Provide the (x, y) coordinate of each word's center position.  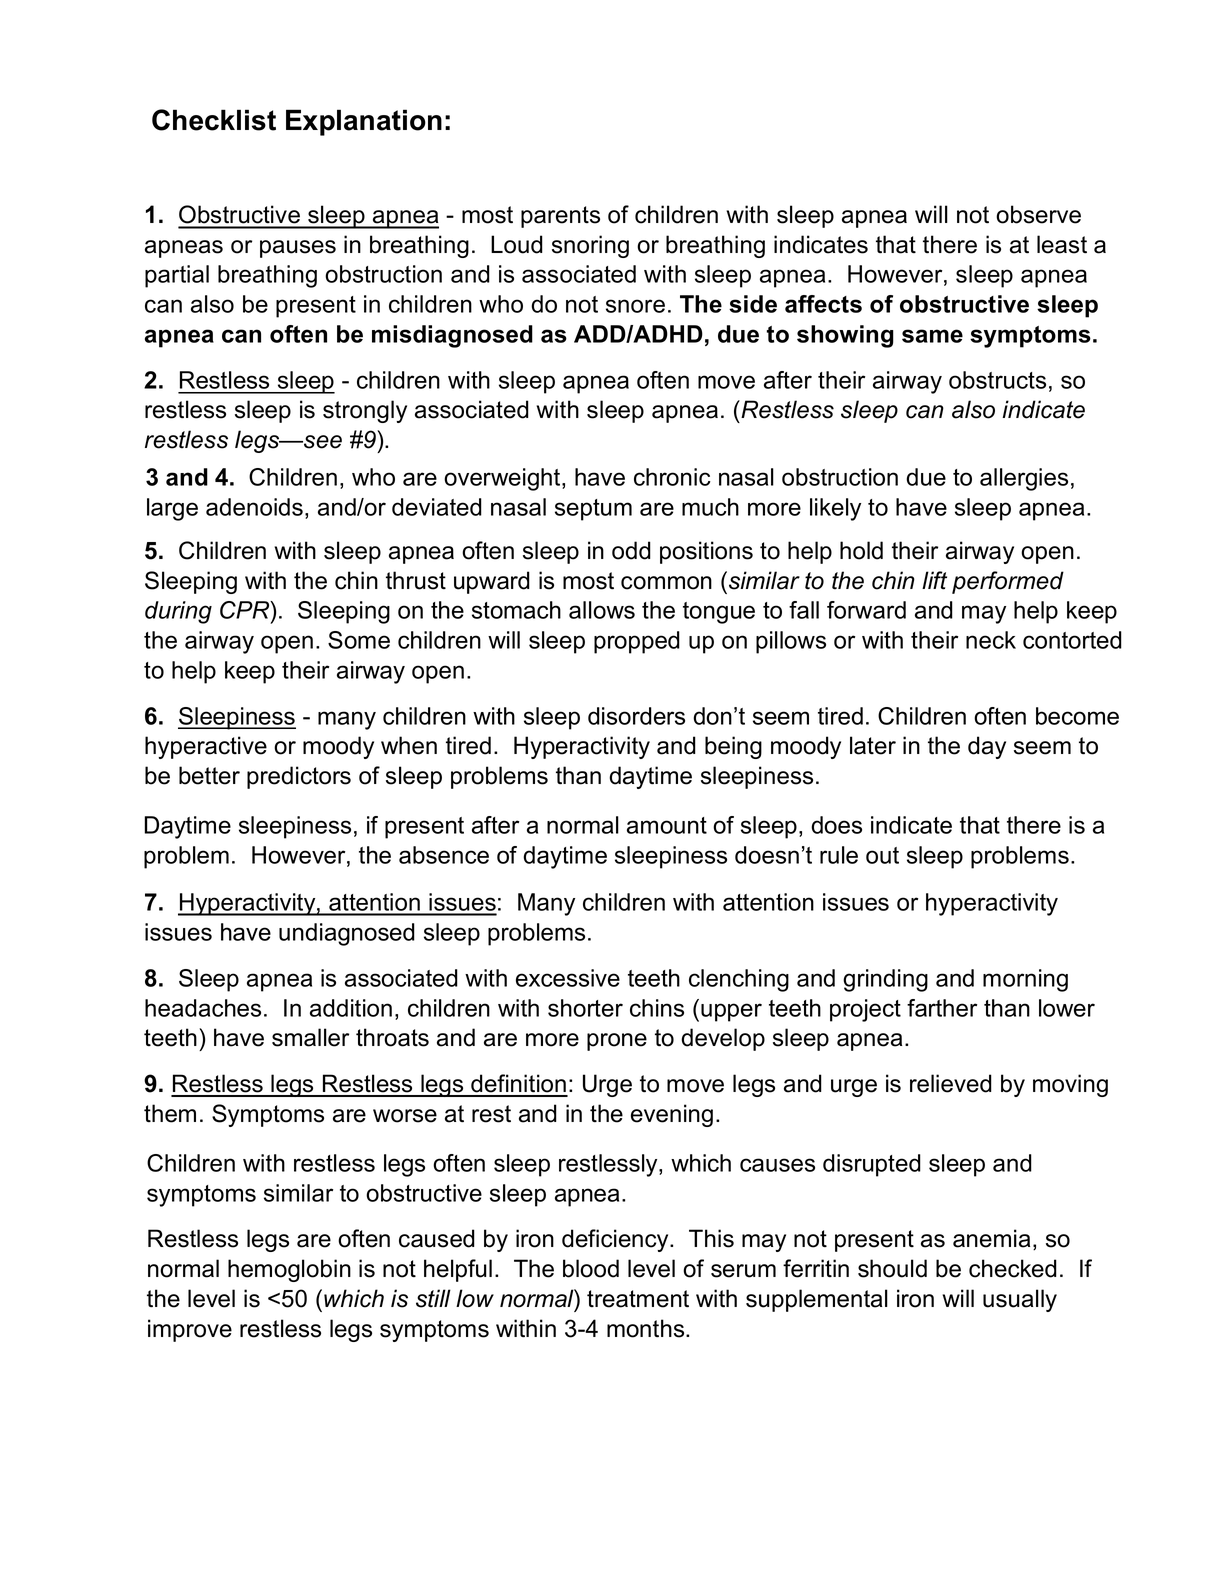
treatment (638, 1299)
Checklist (214, 120)
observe (1038, 214)
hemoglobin (289, 1270)
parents (560, 217)
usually (1020, 1300)
